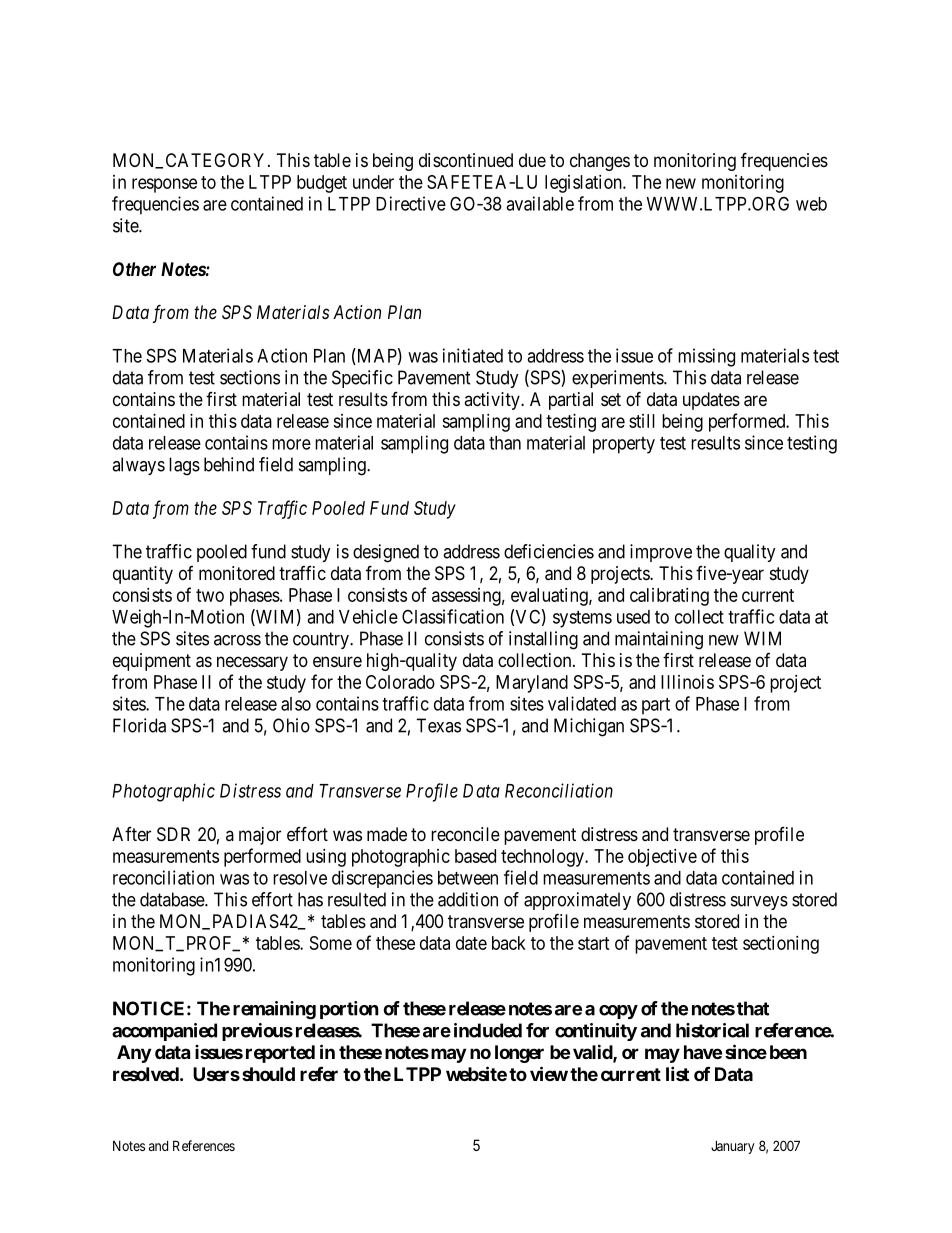 The image size is (952, 1233). Describe the element at coordinates (759, 903) in the document. I see `surveys` at that location.
